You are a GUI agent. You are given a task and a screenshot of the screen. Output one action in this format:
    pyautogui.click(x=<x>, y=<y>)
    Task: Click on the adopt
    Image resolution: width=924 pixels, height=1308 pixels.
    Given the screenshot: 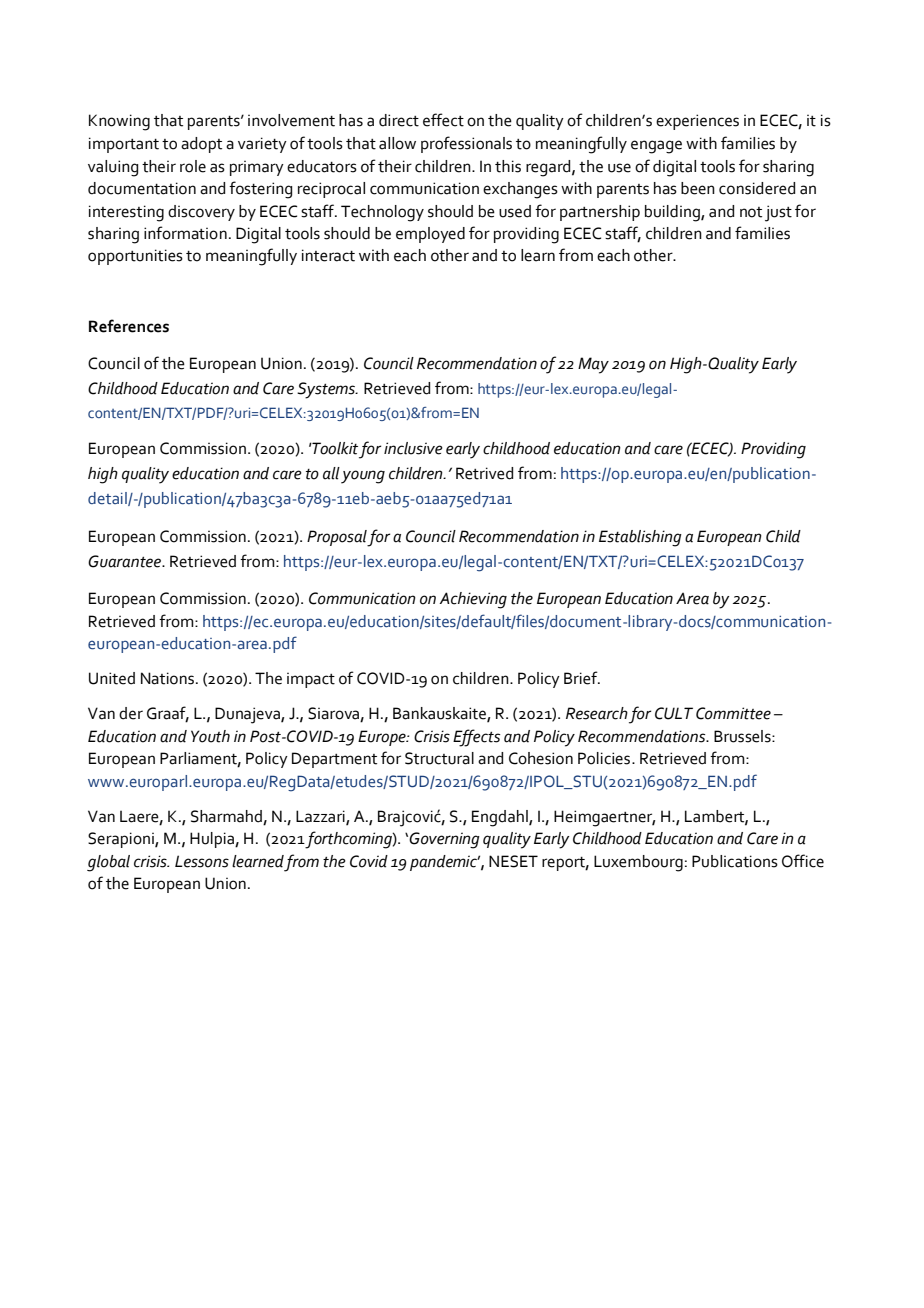 What is the action you would take?
    pyautogui.click(x=201, y=145)
